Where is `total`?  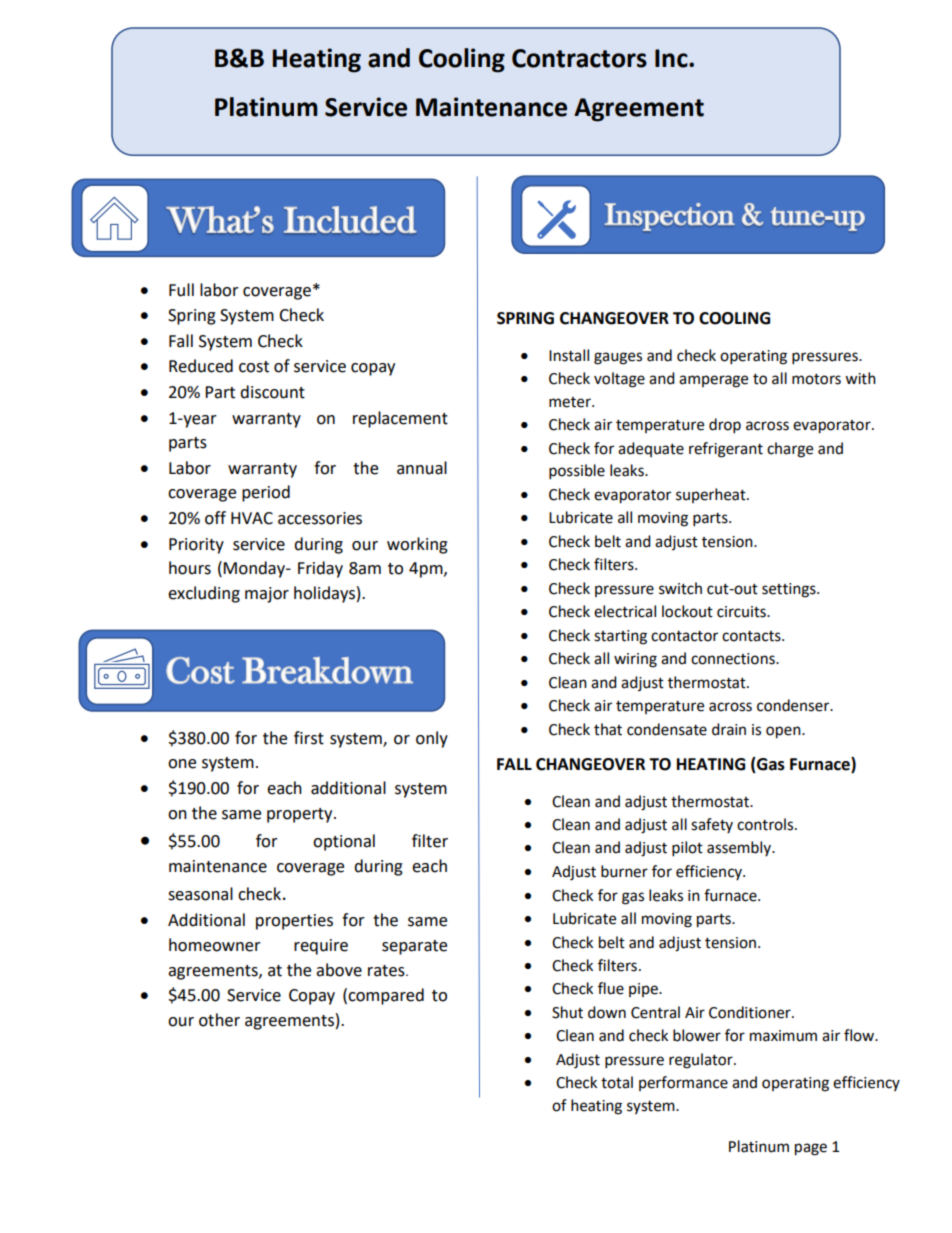 total is located at coordinates (617, 1082).
